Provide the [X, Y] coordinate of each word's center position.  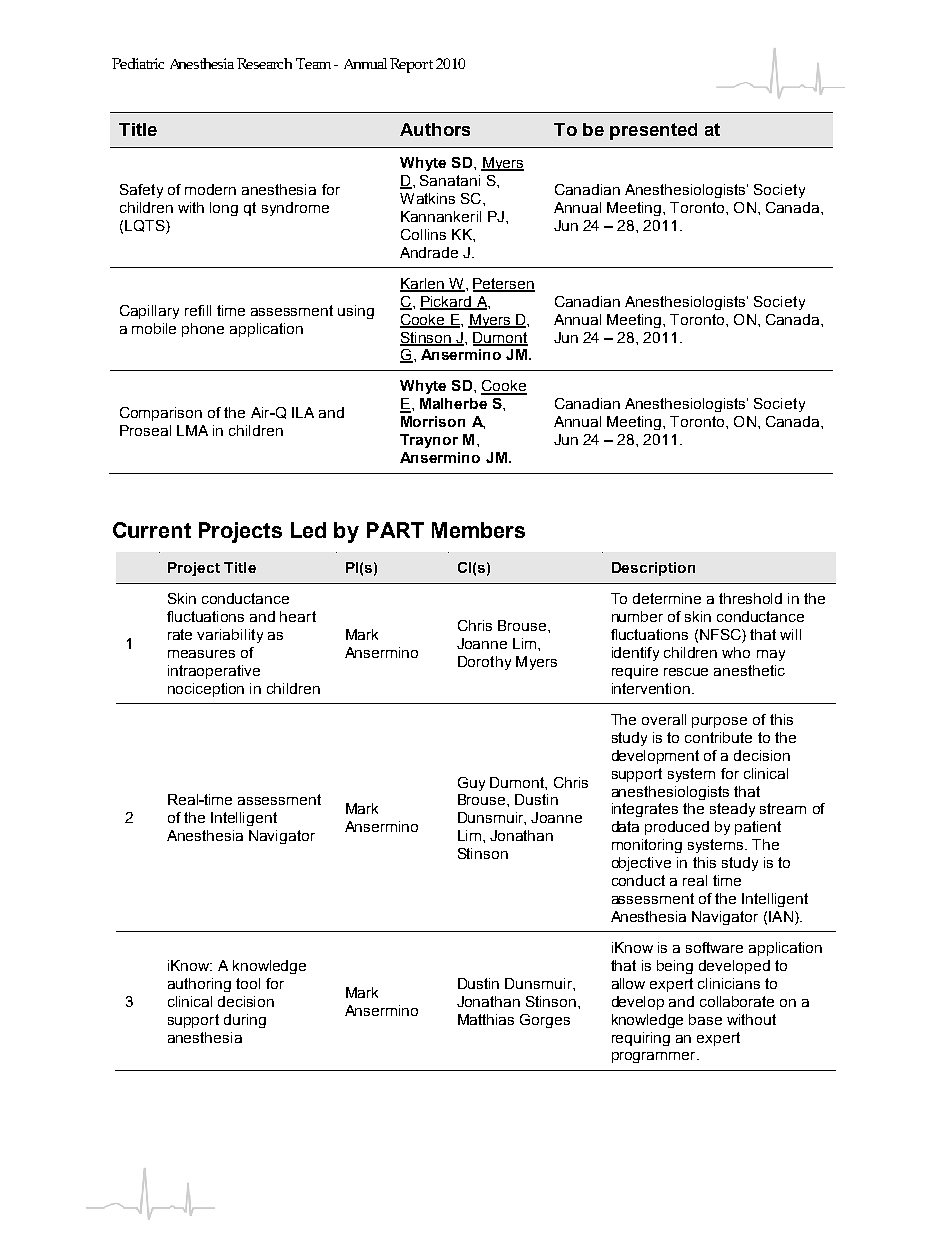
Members [478, 530]
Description [653, 569]
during [245, 1021]
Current [152, 530]
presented [653, 131]
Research [264, 63]
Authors [435, 129]
